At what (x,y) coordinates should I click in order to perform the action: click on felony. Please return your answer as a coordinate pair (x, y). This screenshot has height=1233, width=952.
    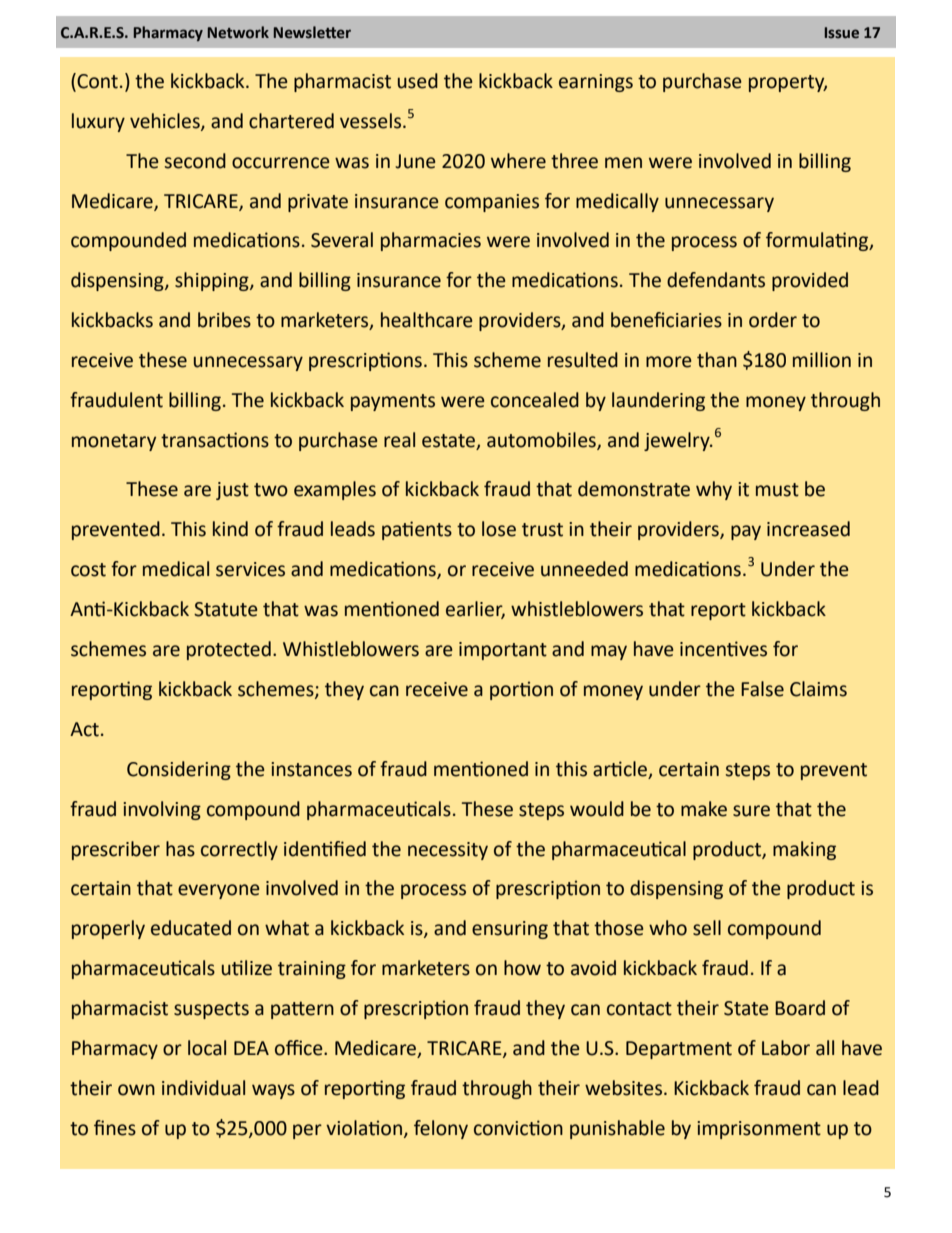
    Looking at the image, I should click on (441, 1129).
